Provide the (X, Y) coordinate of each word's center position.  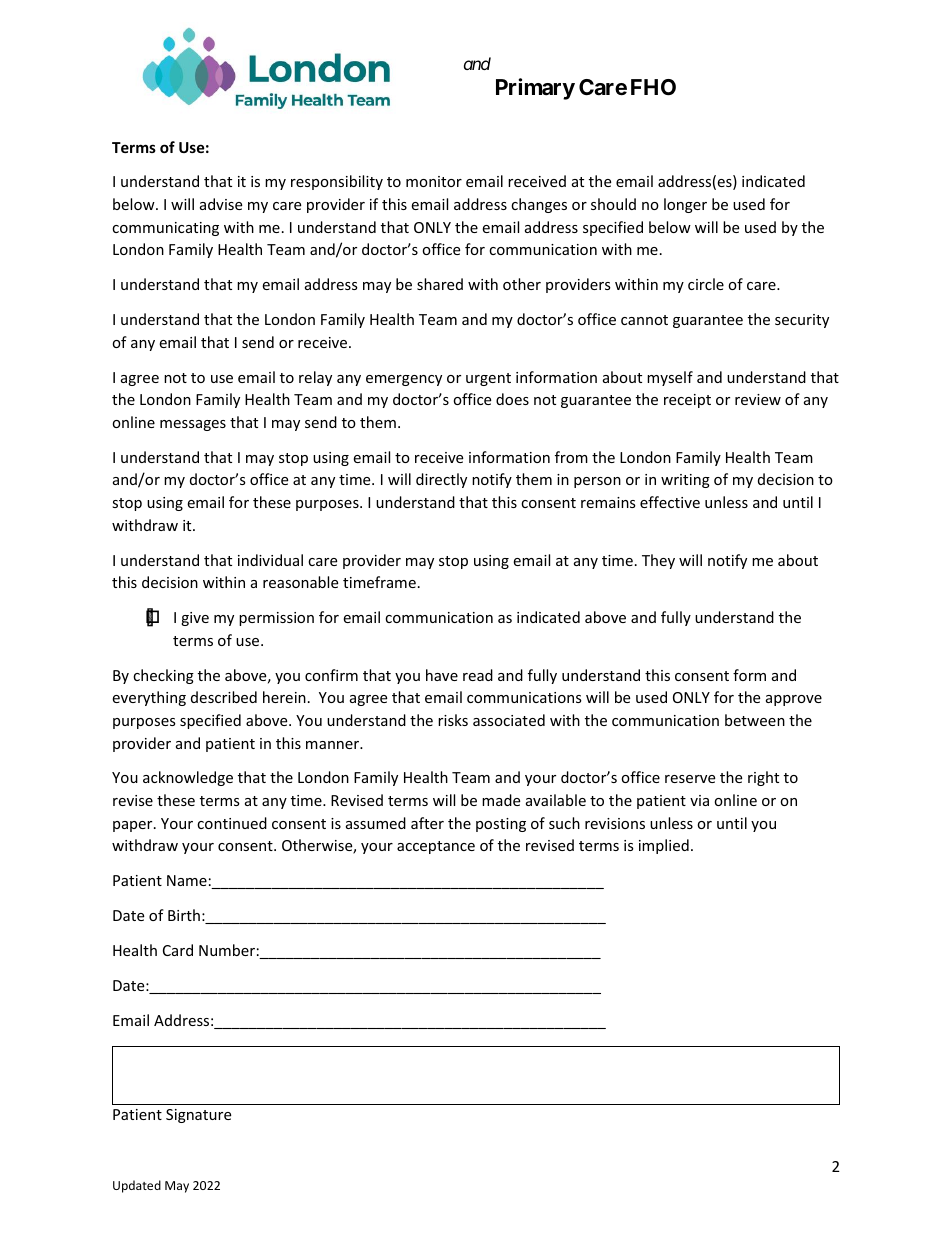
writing (685, 481)
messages (193, 425)
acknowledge (188, 778)
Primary (535, 89)
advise (221, 204)
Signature (198, 1116)
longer (685, 205)
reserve (690, 779)
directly (441, 480)
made (501, 800)
